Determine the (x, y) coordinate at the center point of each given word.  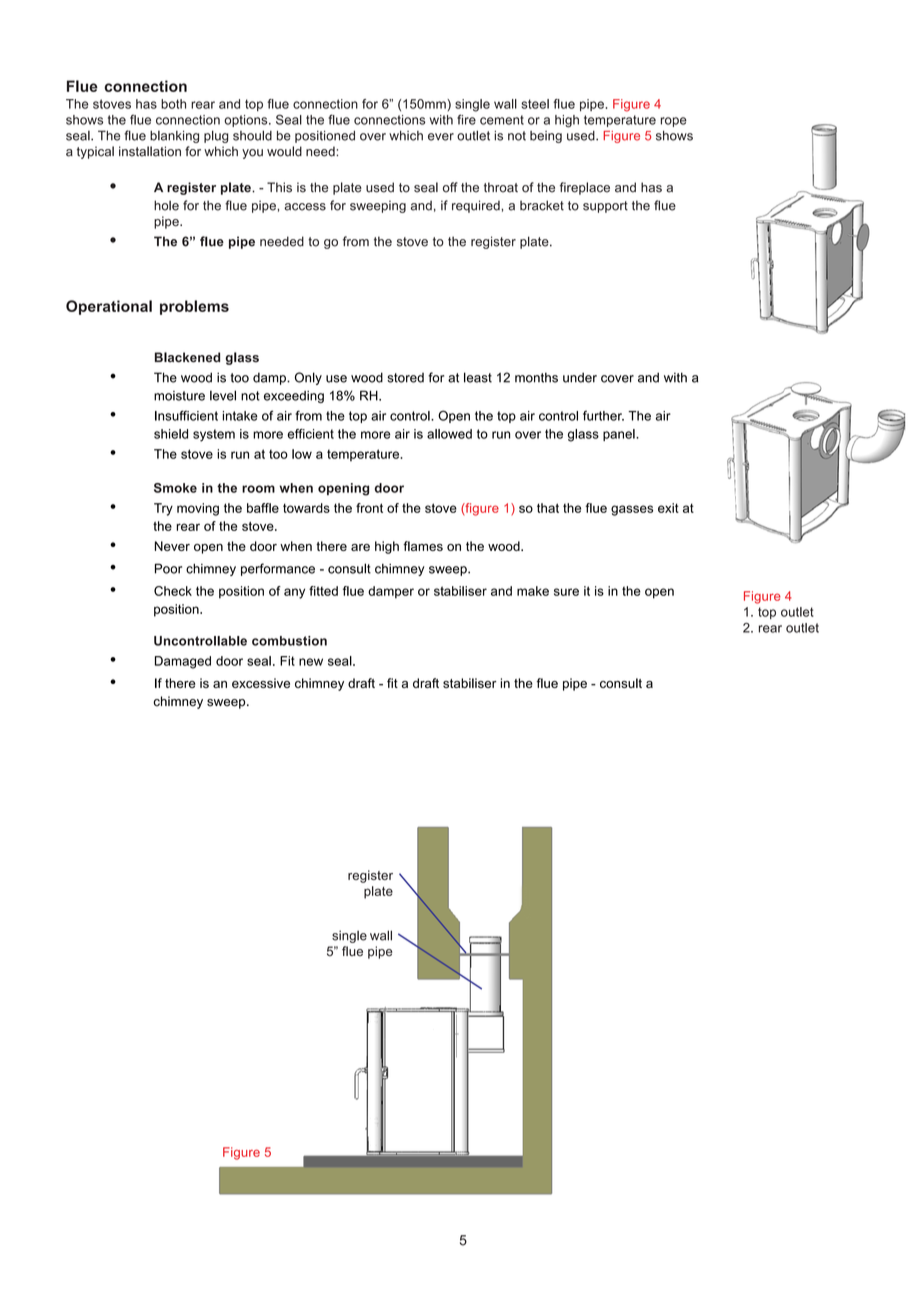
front (369, 508)
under (580, 377)
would (284, 151)
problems (194, 307)
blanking (174, 137)
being (546, 137)
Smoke (175, 488)
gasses (632, 510)
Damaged (183, 662)
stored (405, 378)
